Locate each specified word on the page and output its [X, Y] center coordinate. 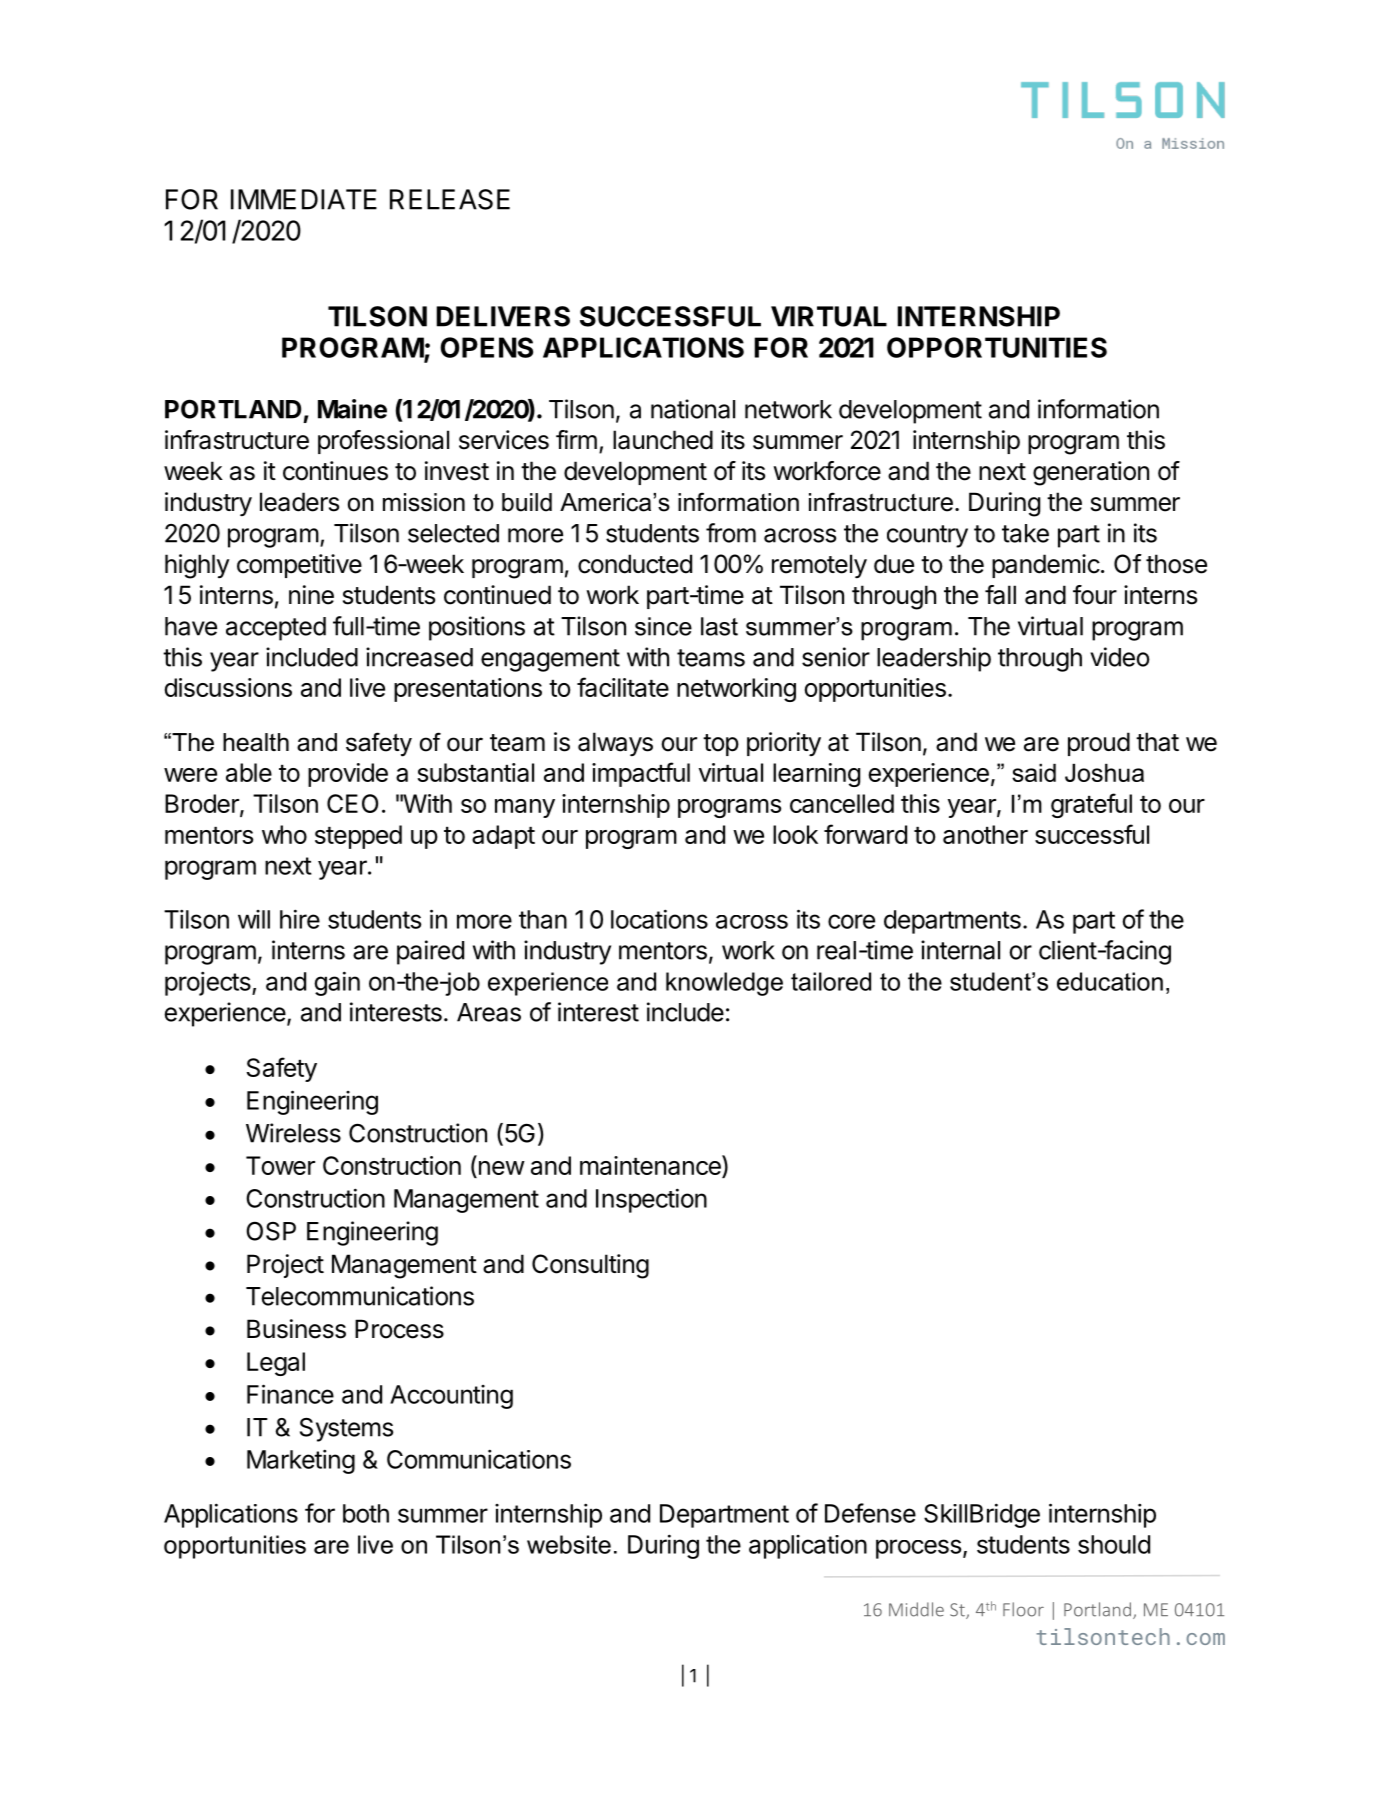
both [366, 1513]
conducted [635, 564]
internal [960, 950]
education [1110, 981]
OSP [271, 1231]
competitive [299, 566]
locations [659, 919]
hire [300, 919]
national [693, 409]
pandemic [1046, 566]
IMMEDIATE [304, 199]
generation [1091, 473]
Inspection [651, 1200]
